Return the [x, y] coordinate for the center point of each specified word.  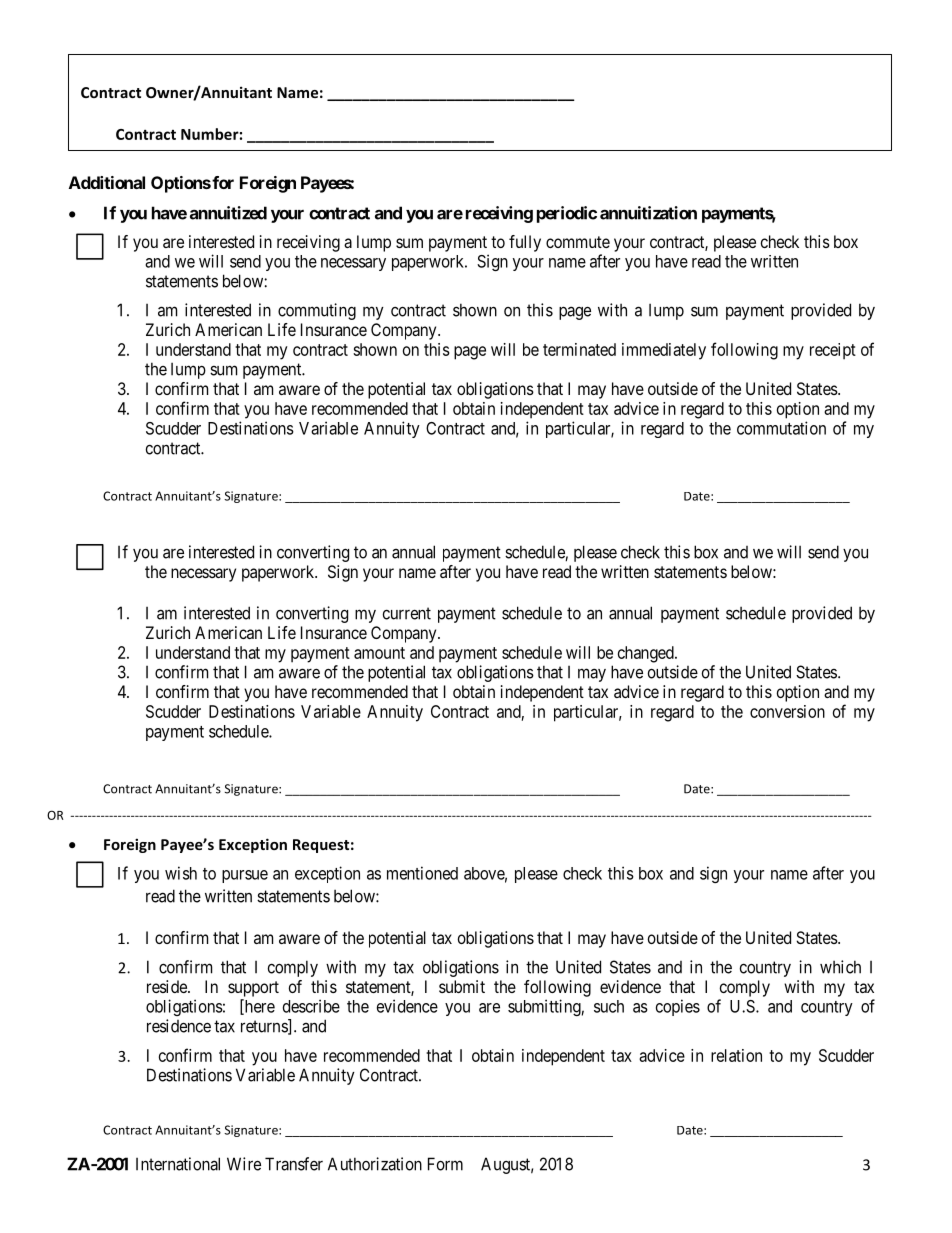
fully [525, 243]
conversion [787, 711]
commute [578, 242]
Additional [107, 182]
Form [445, 1164]
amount [379, 653]
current [407, 613]
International [178, 1164]
